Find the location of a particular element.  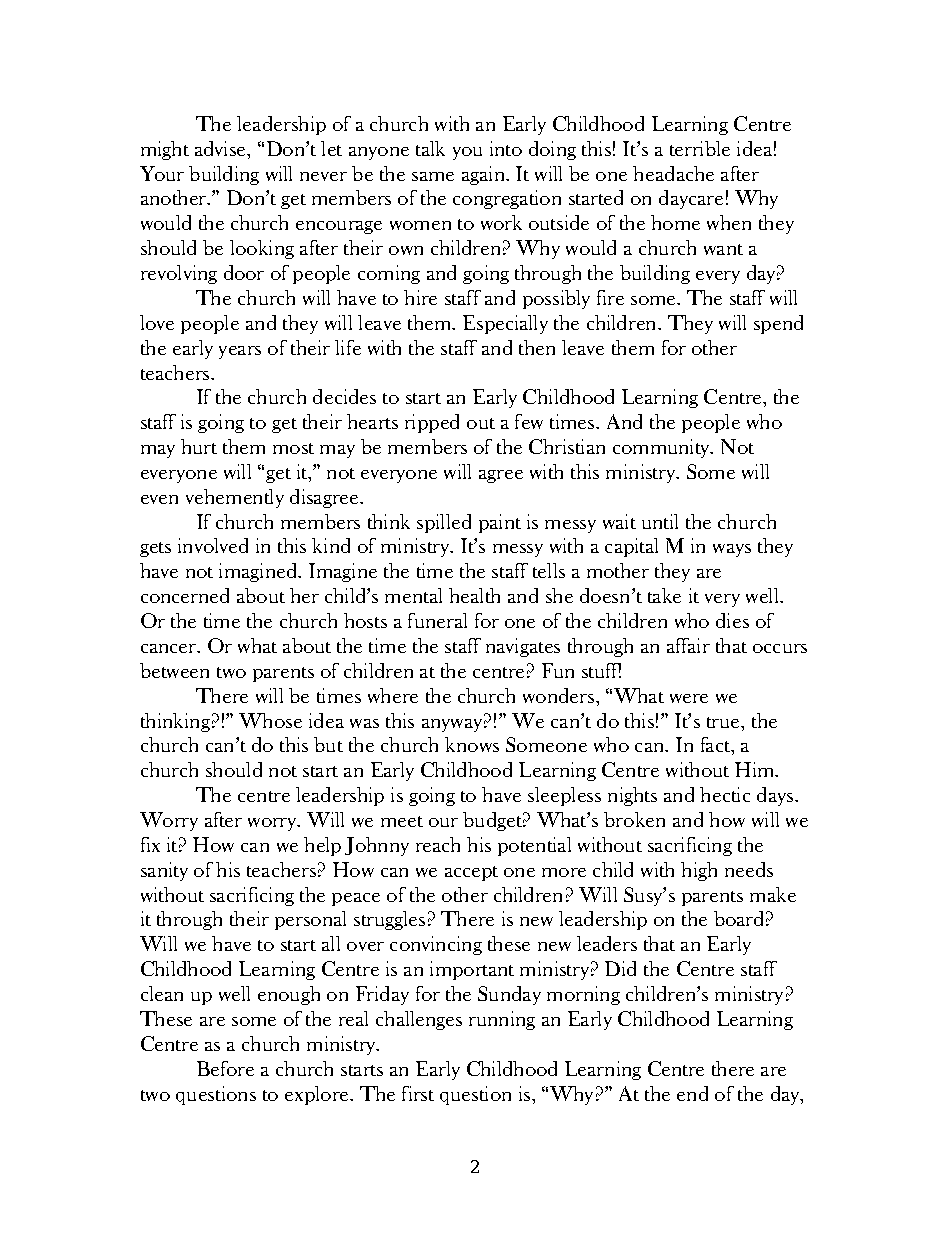

again is located at coordinates (485, 175).
